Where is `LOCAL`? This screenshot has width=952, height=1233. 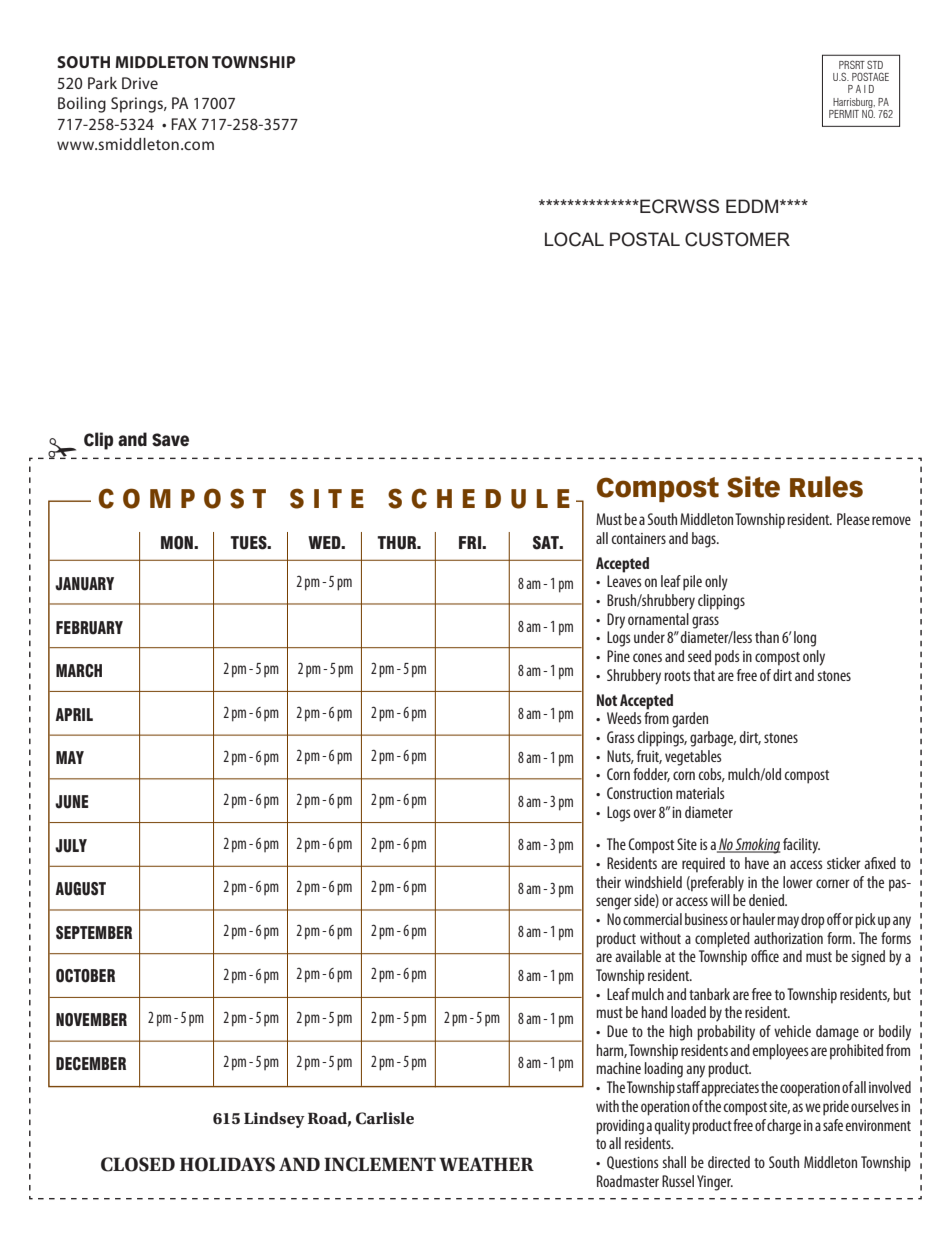 LOCAL is located at coordinates (574, 239).
